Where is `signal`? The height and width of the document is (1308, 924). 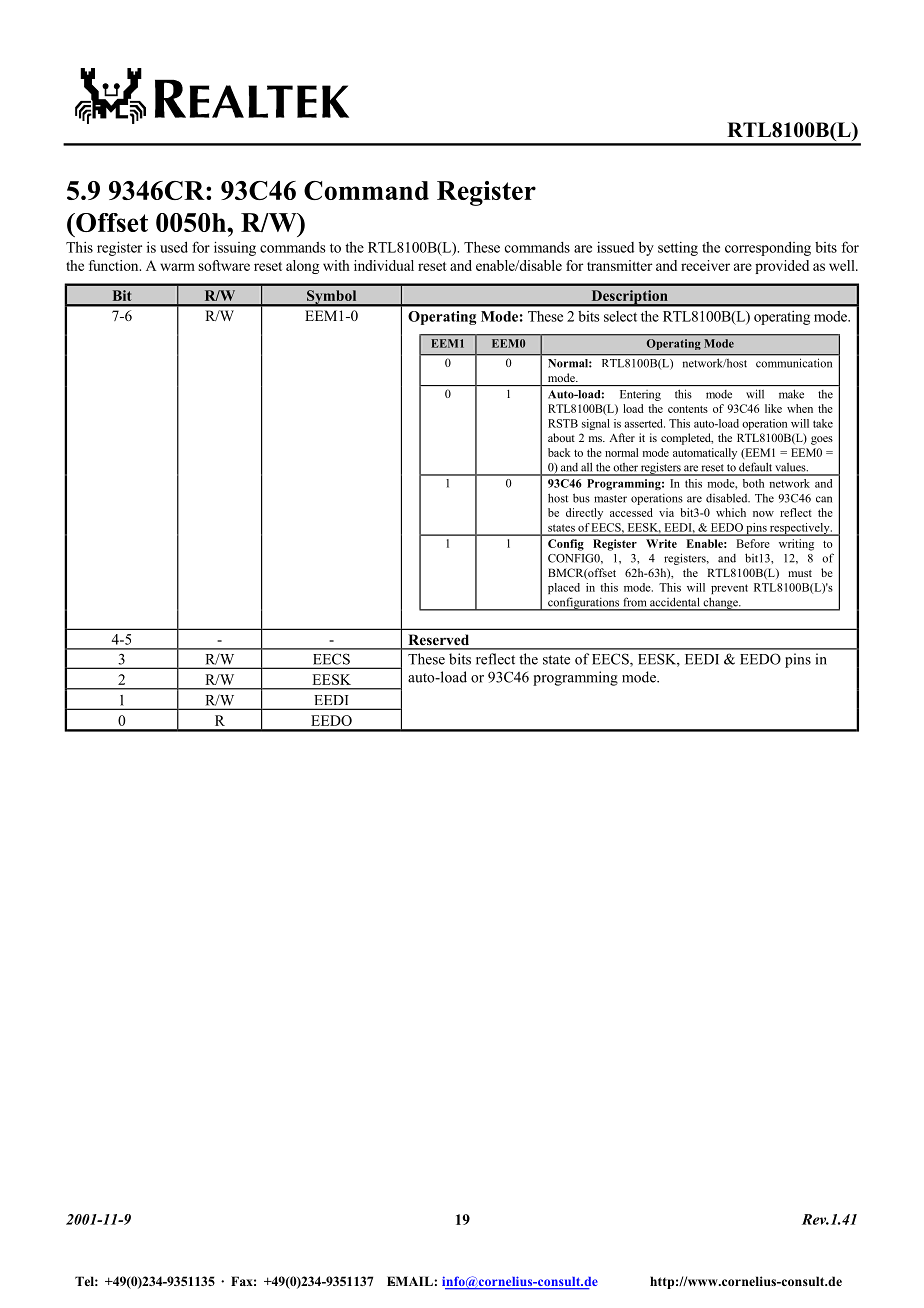
signal is located at coordinates (596, 424).
